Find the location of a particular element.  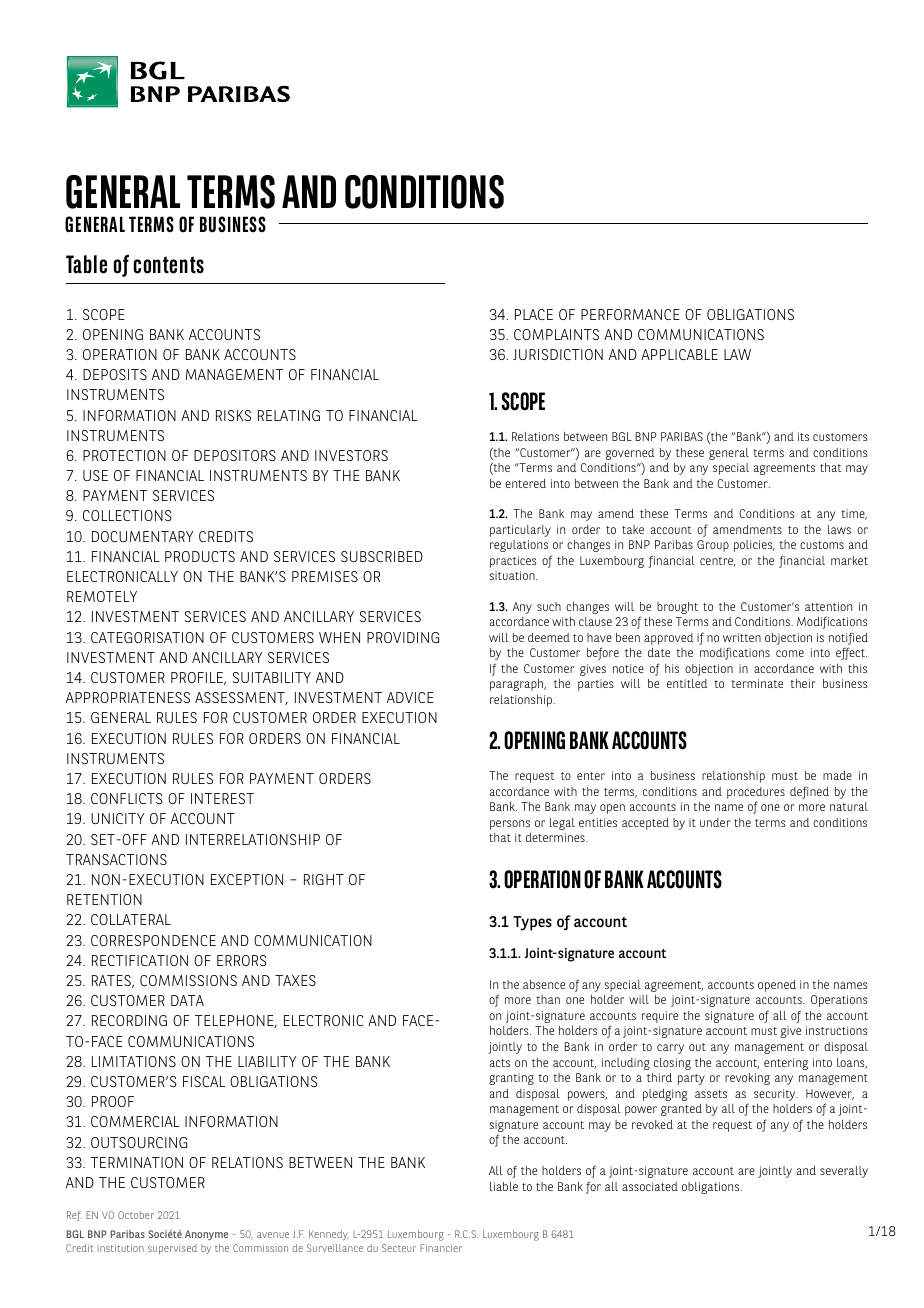

PLACE is located at coordinates (534, 314).
